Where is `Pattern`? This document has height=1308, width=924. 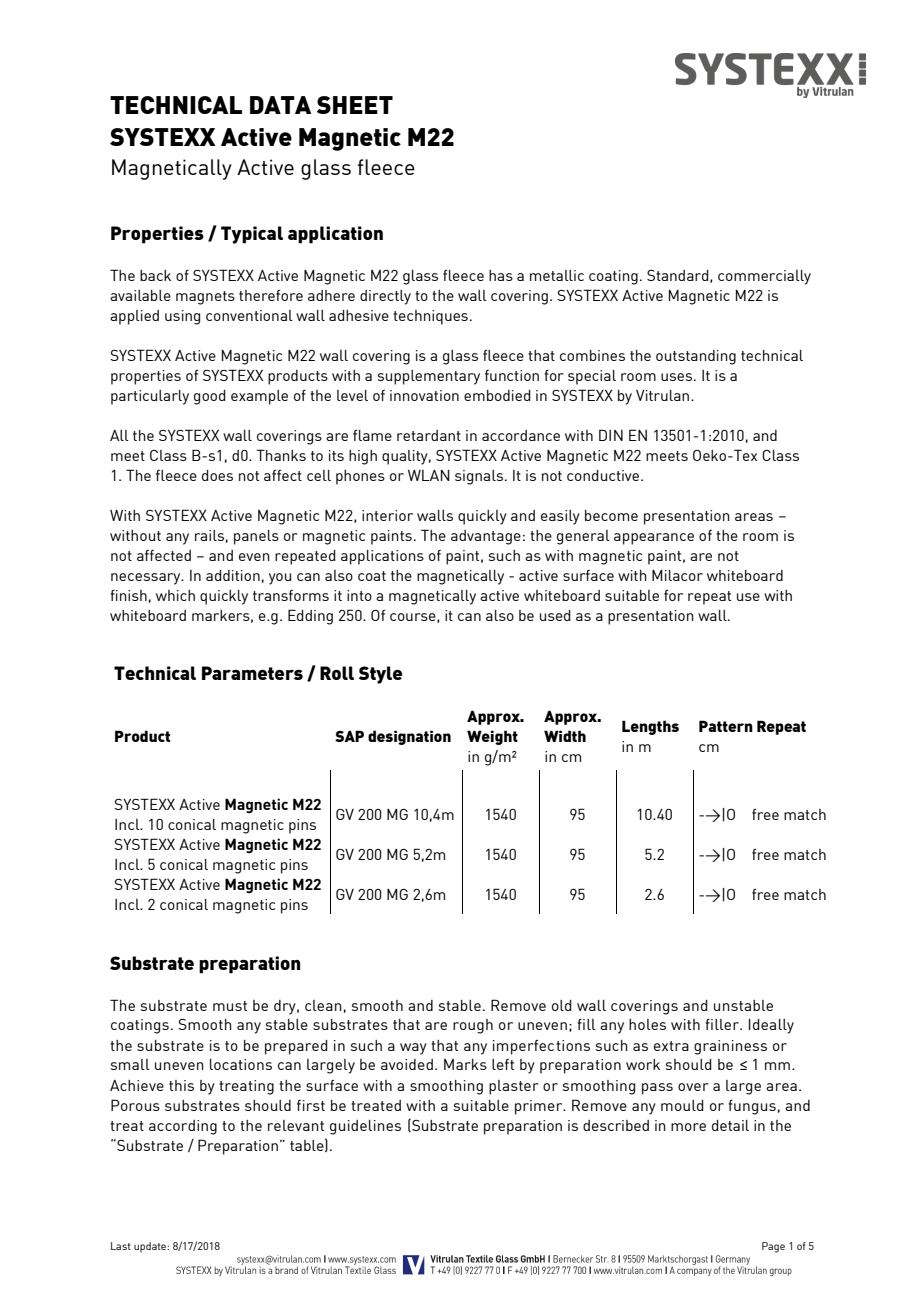 Pattern is located at coordinates (726, 726).
